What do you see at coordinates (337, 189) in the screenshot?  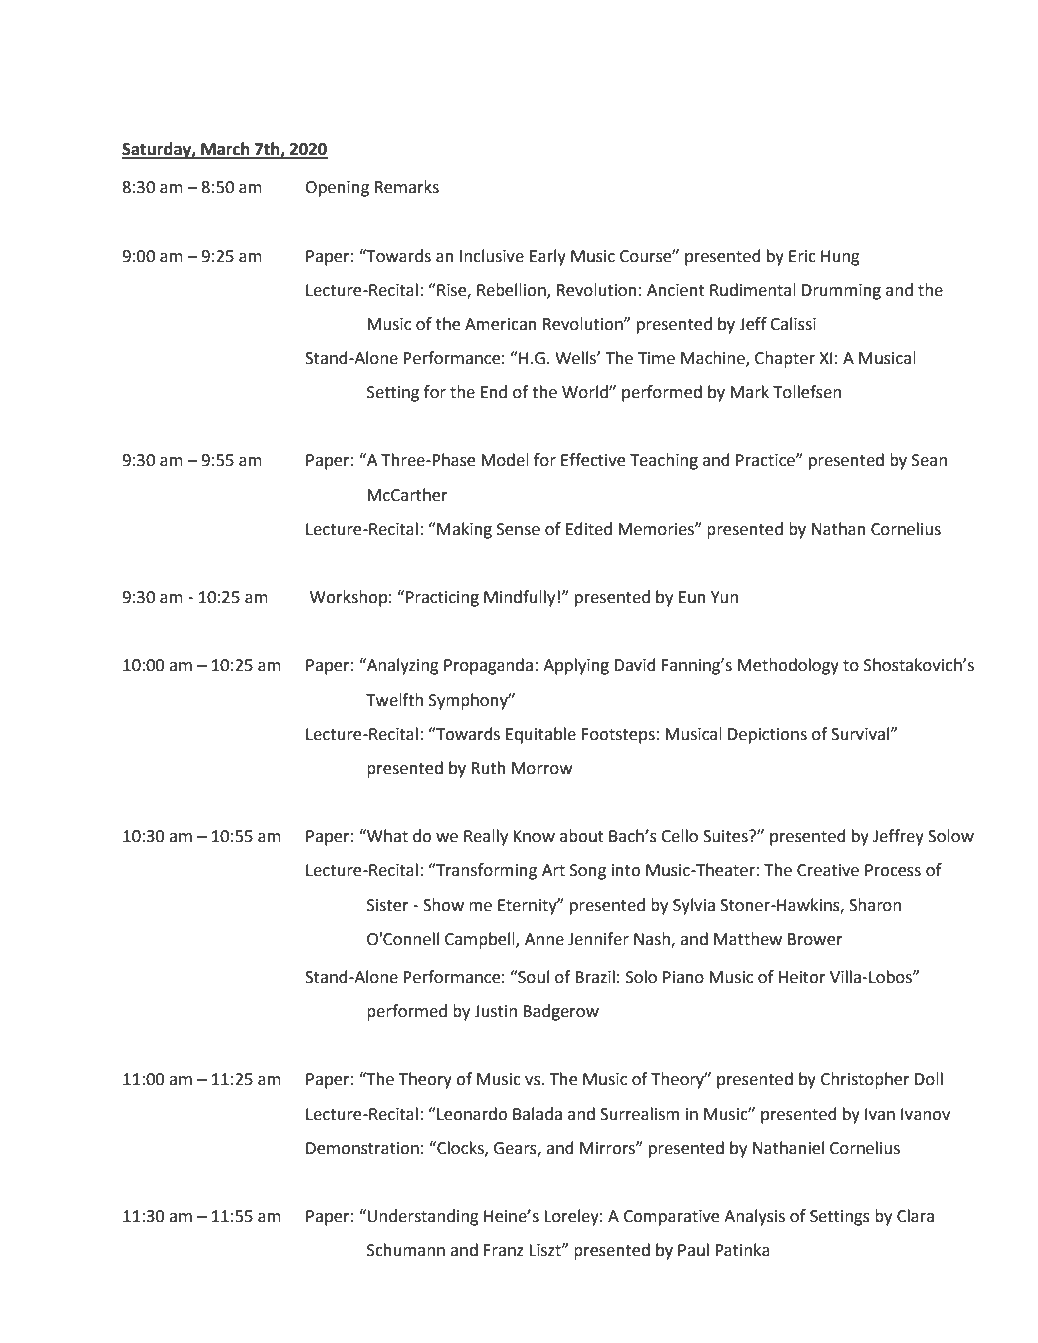 I see `Opening` at bounding box center [337, 189].
